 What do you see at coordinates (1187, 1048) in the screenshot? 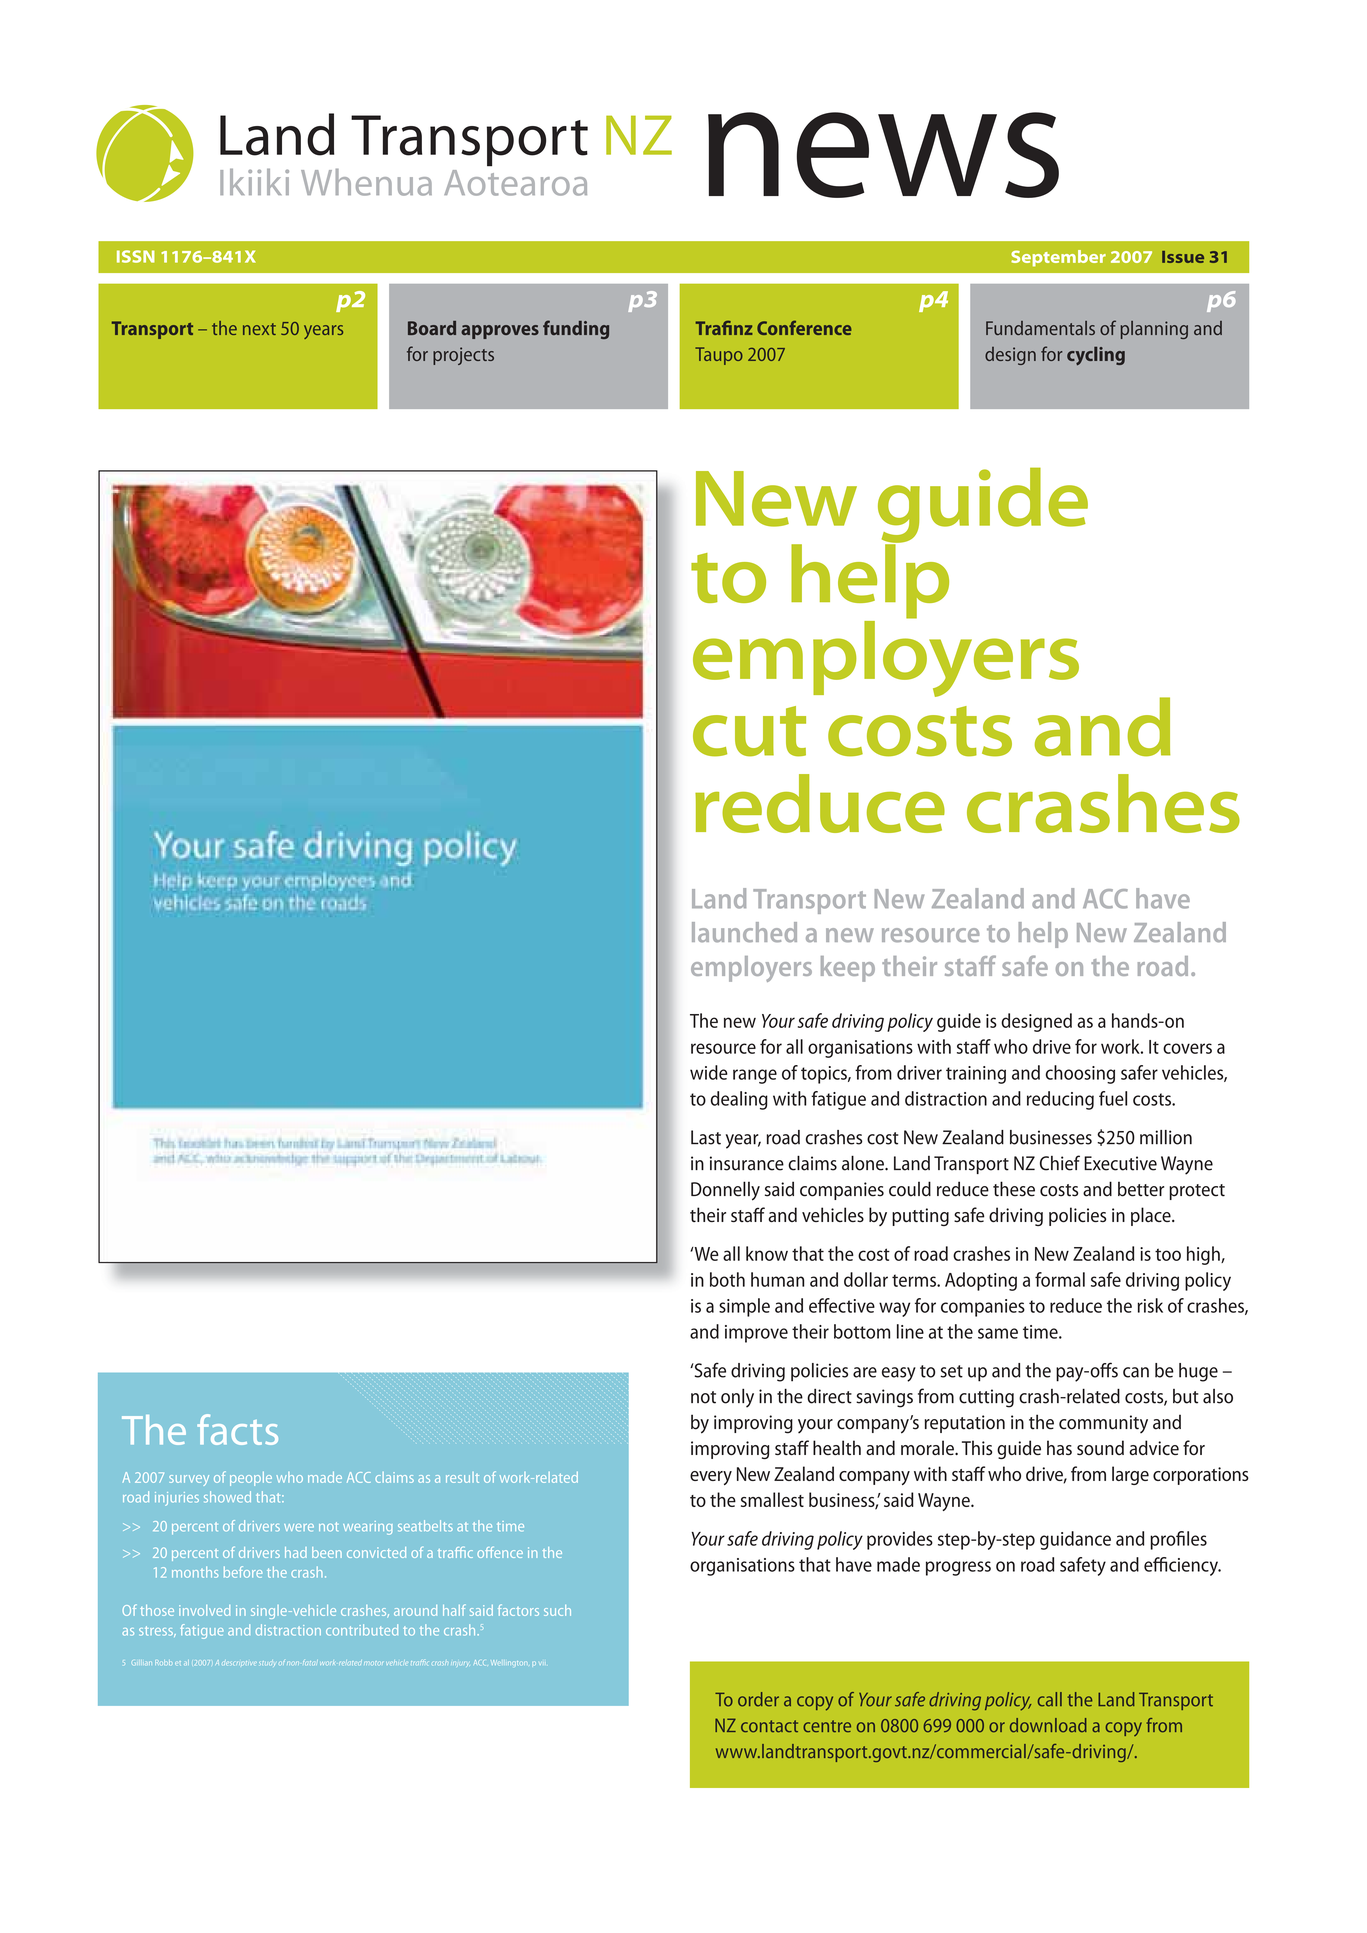
I see `covers` at bounding box center [1187, 1048].
